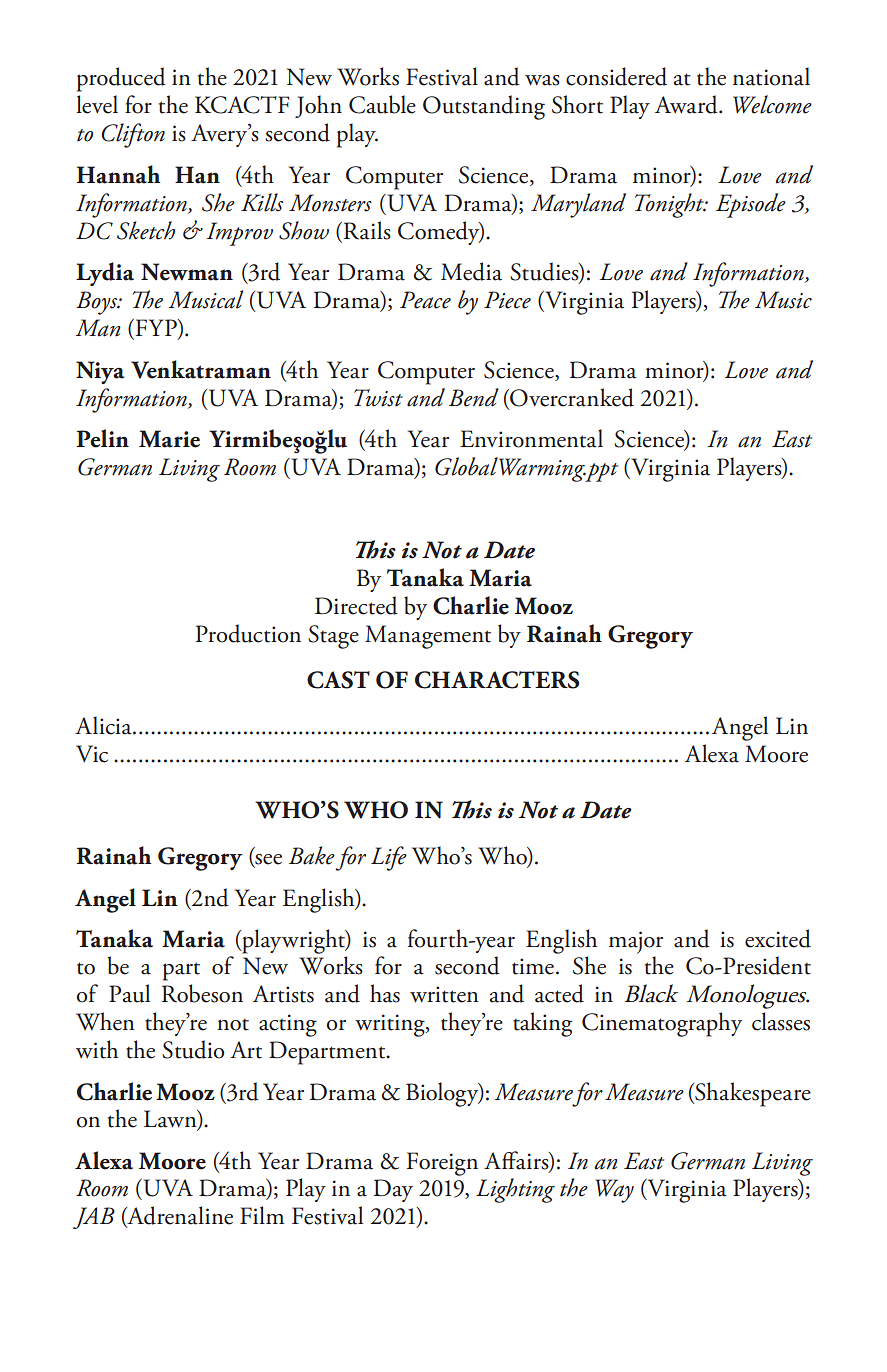  What do you see at coordinates (94, 1218) in the document?
I see `JAB` at bounding box center [94, 1218].
